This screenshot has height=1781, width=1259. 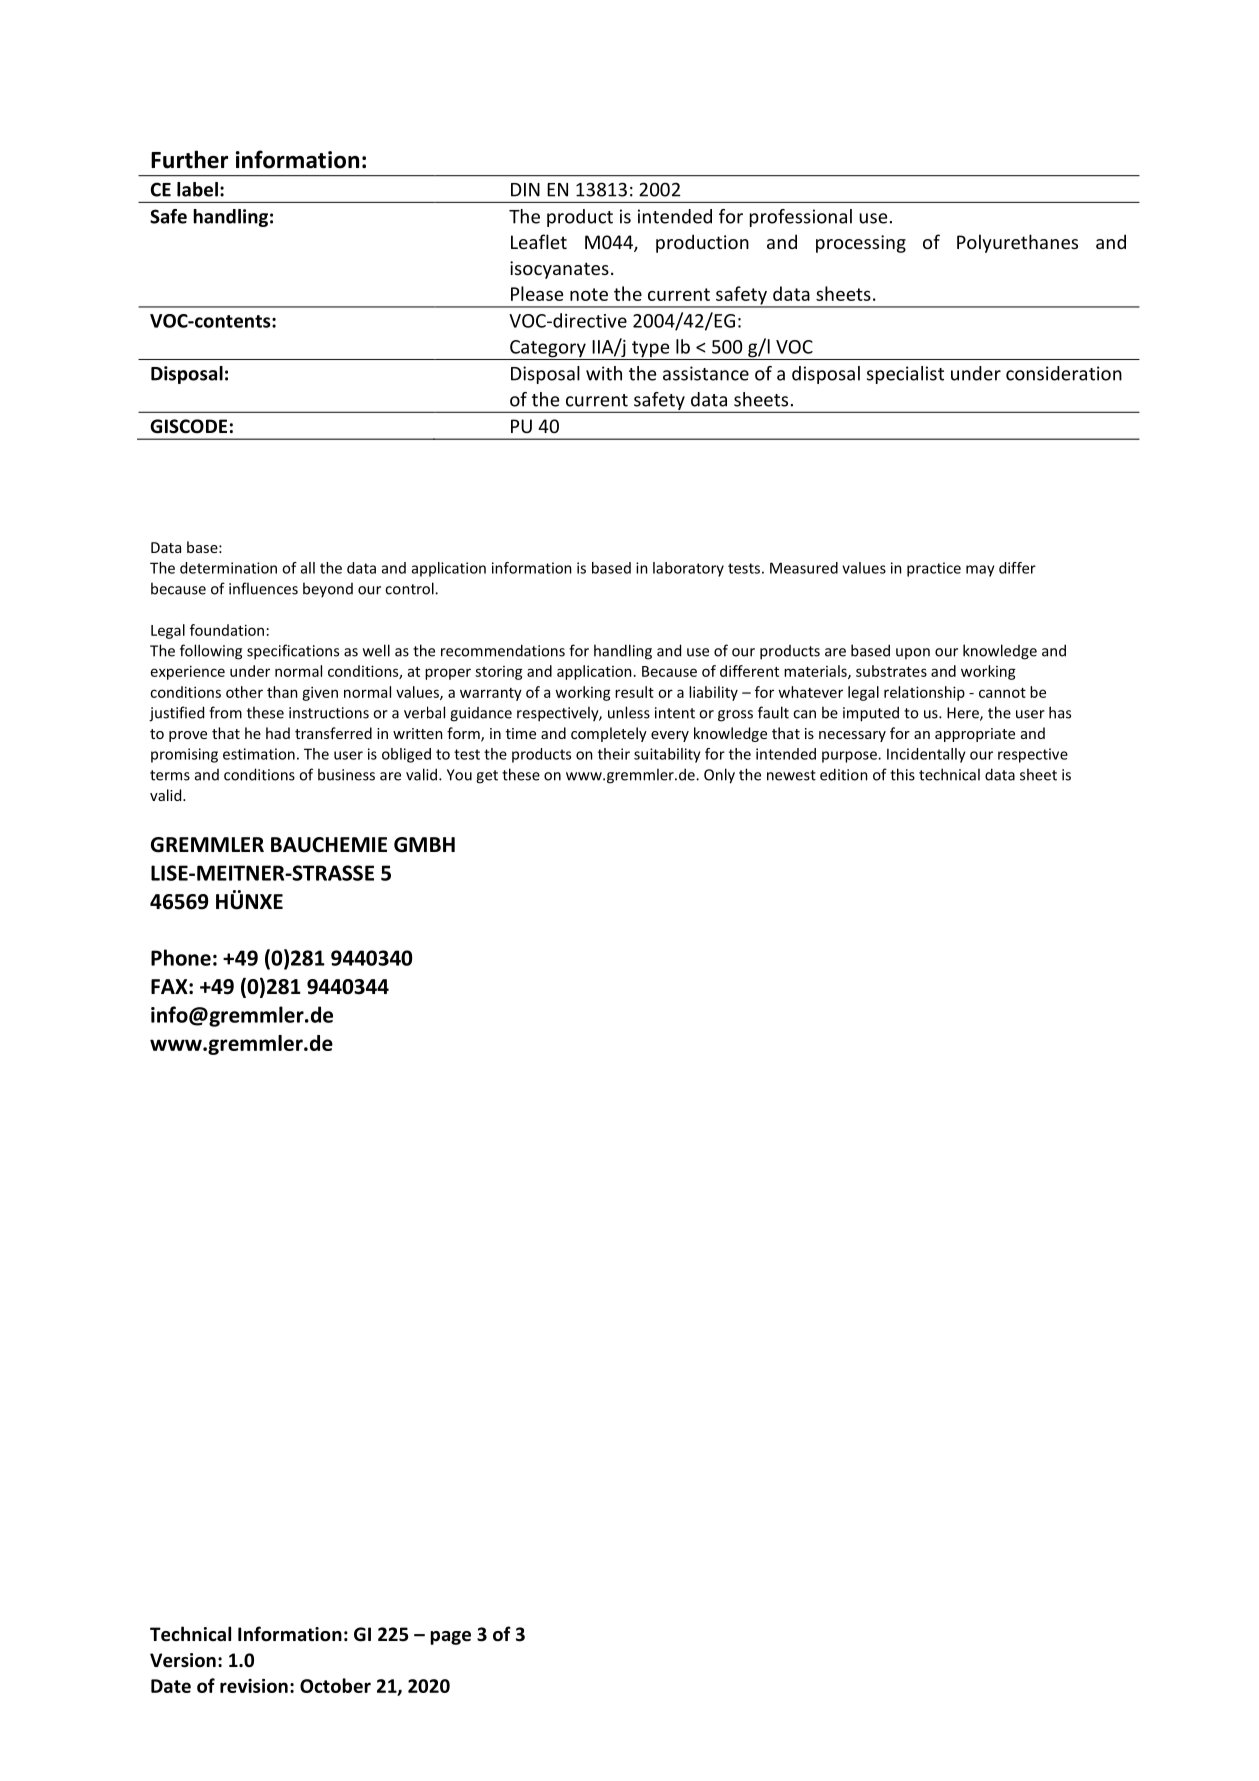 What do you see at coordinates (525, 190) in the screenshot?
I see `DIN` at bounding box center [525, 190].
